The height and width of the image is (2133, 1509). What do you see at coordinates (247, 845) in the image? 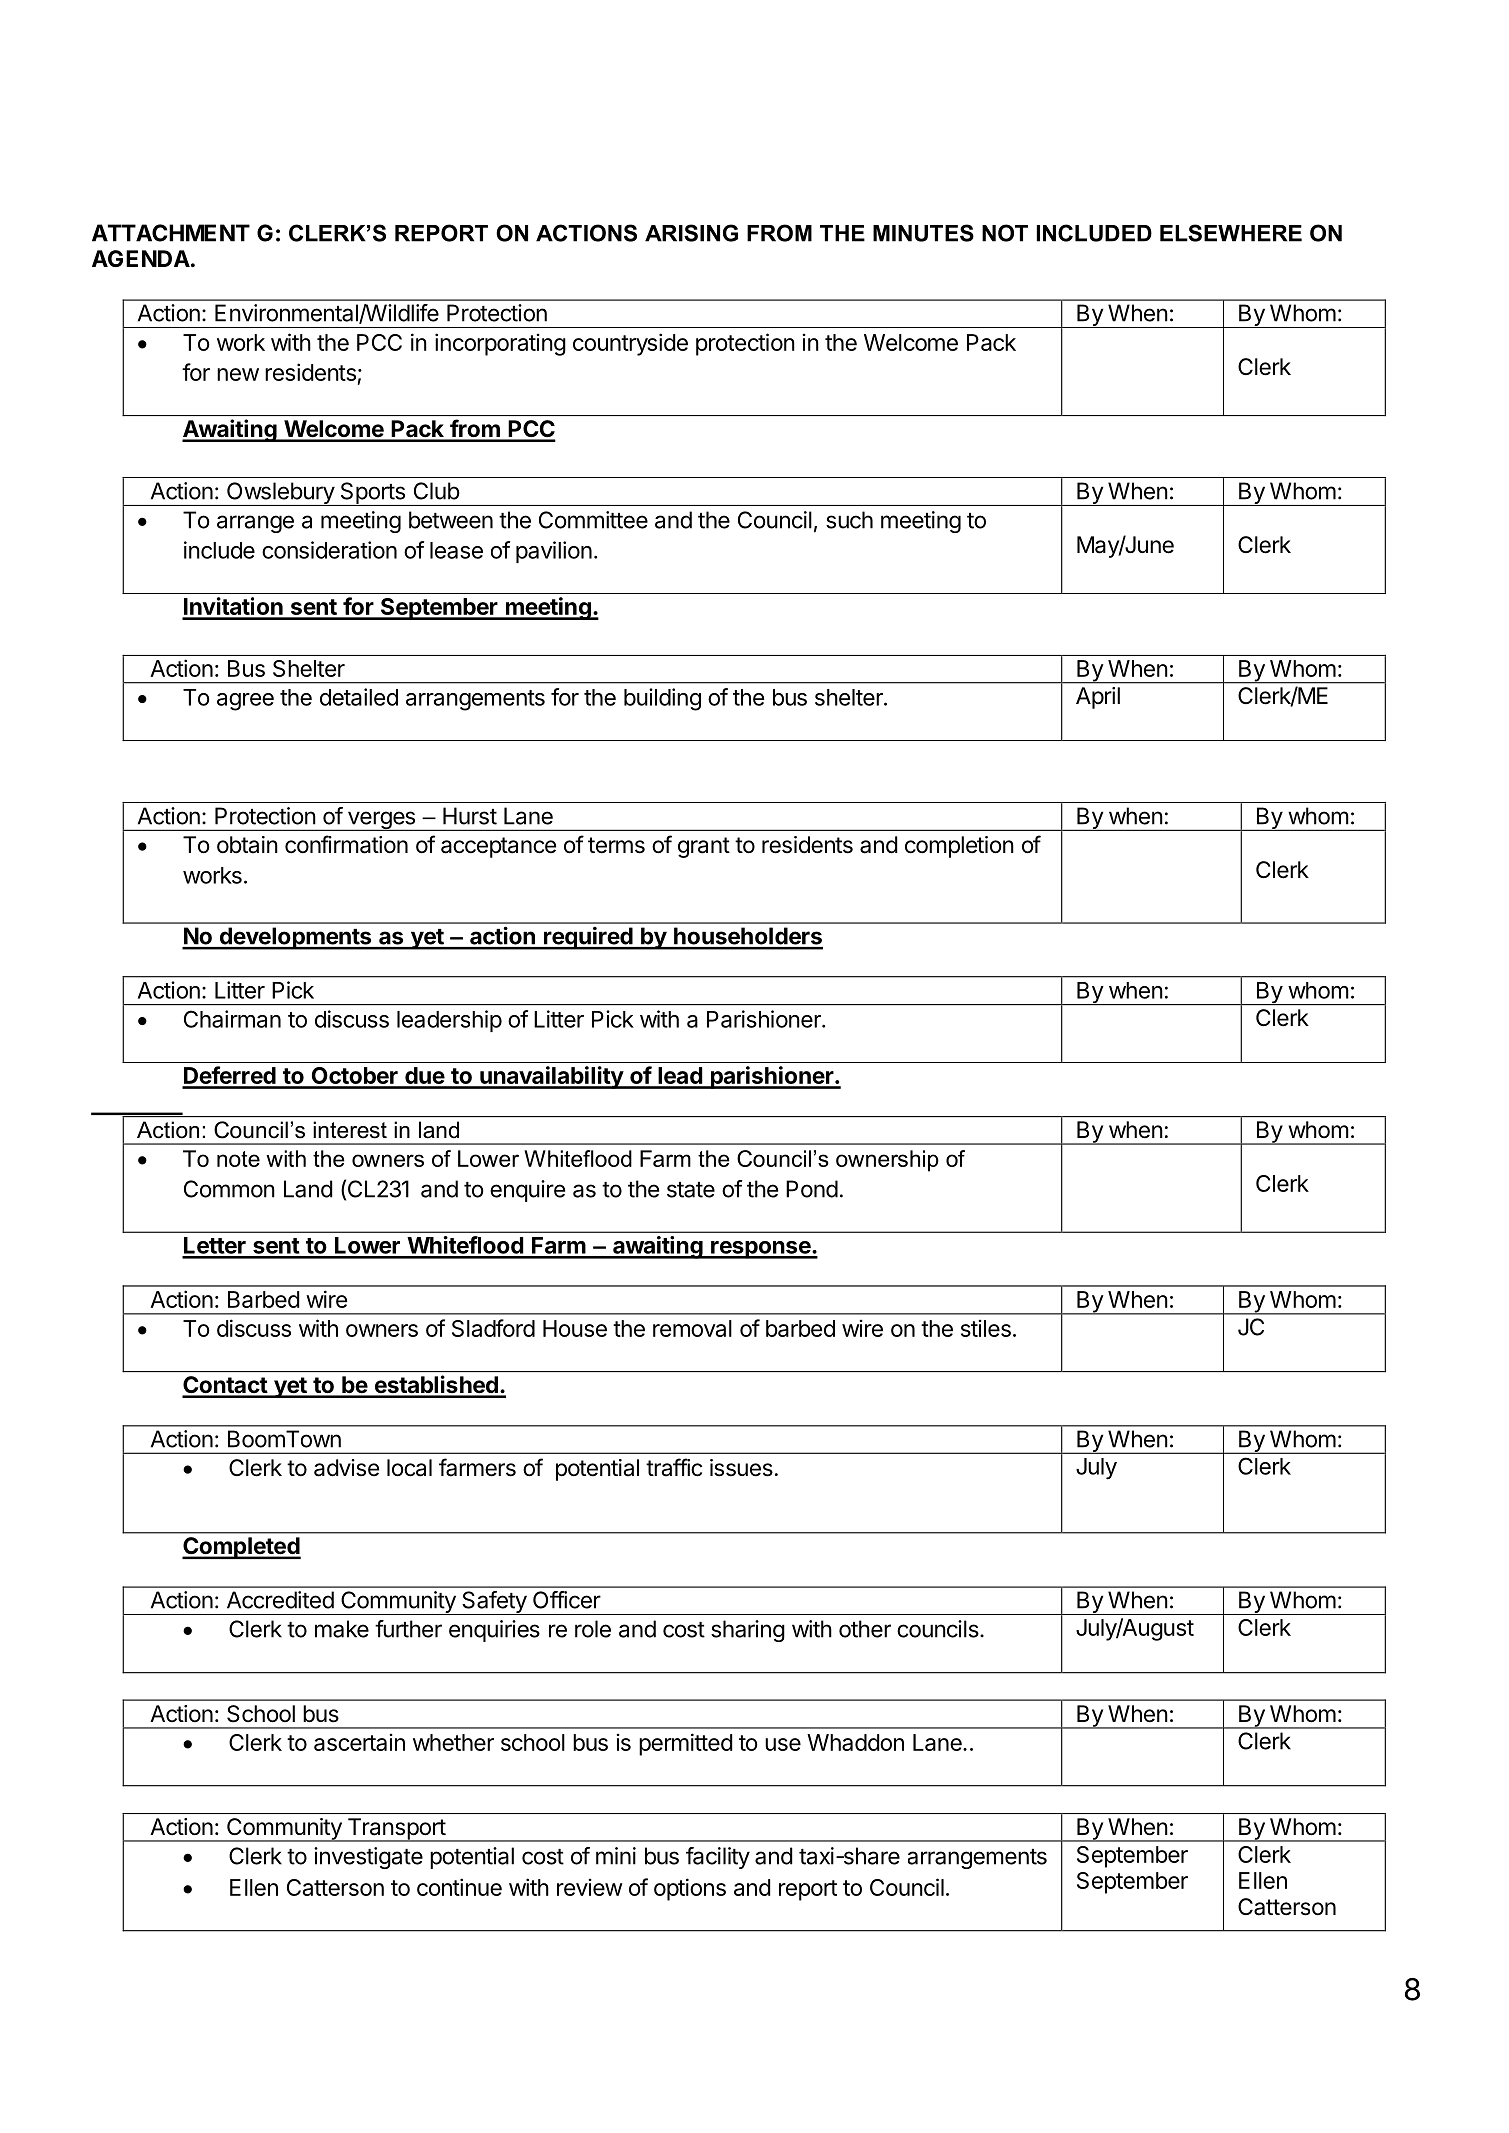
I see `obtain` at bounding box center [247, 845].
